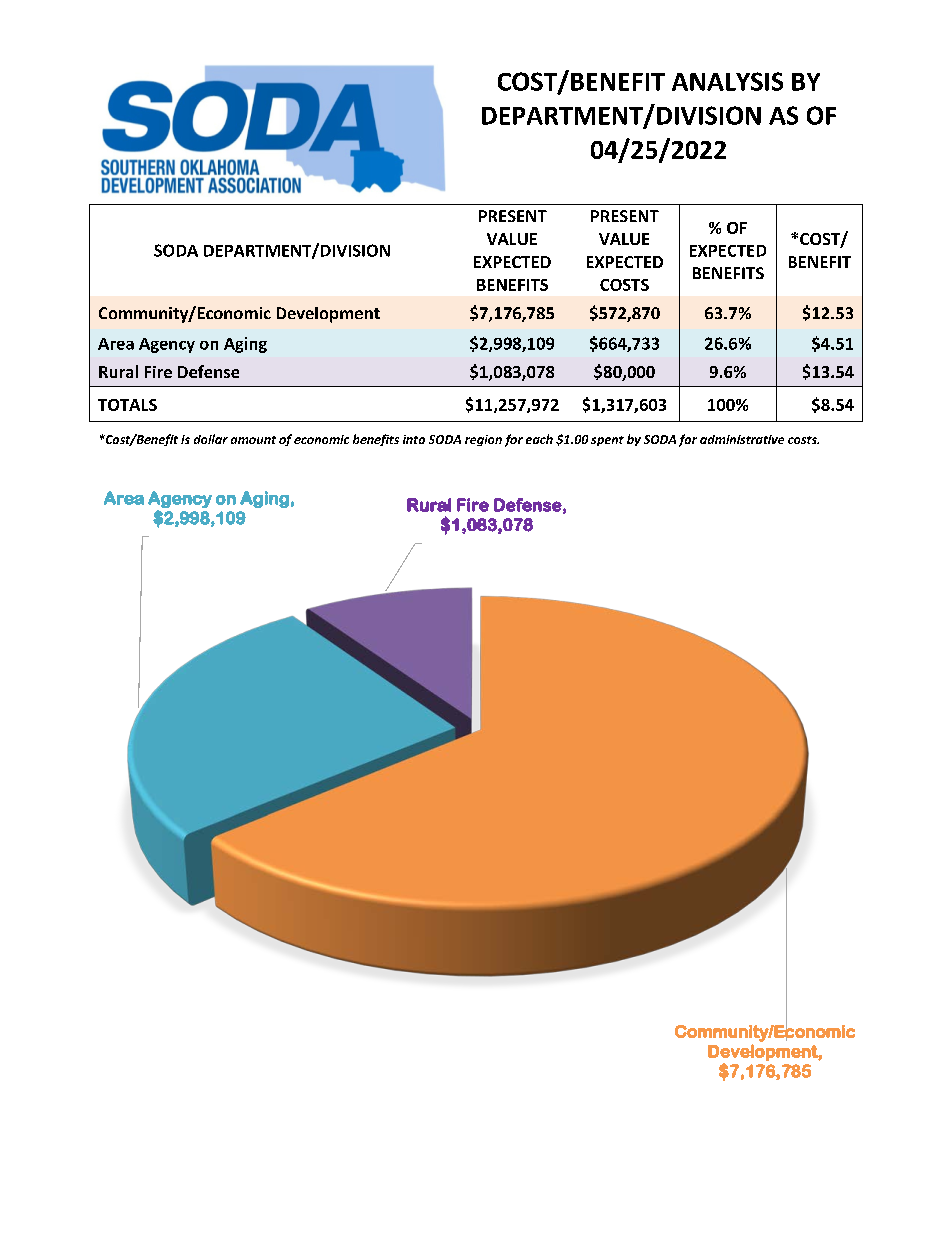  I want to click on ANALYSIS, so click(727, 81).
